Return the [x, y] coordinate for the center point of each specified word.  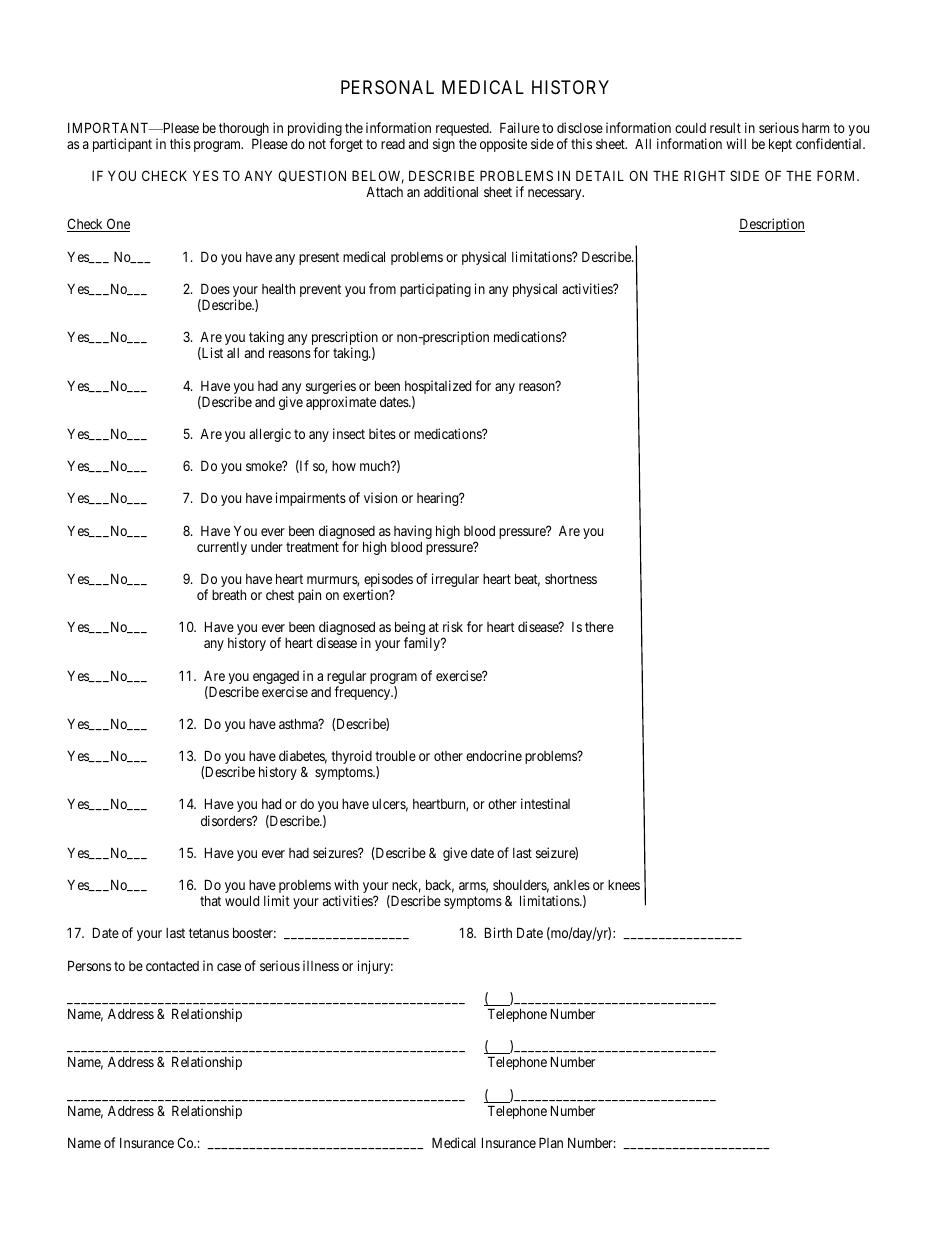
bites [382, 433]
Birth [498, 932]
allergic [270, 435]
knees [624, 885]
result [725, 128]
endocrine [494, 755]
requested [463, 131]
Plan [551, 1142]
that [210, 900]
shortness [571, 579]
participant [122, 145]
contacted [172, 966]
